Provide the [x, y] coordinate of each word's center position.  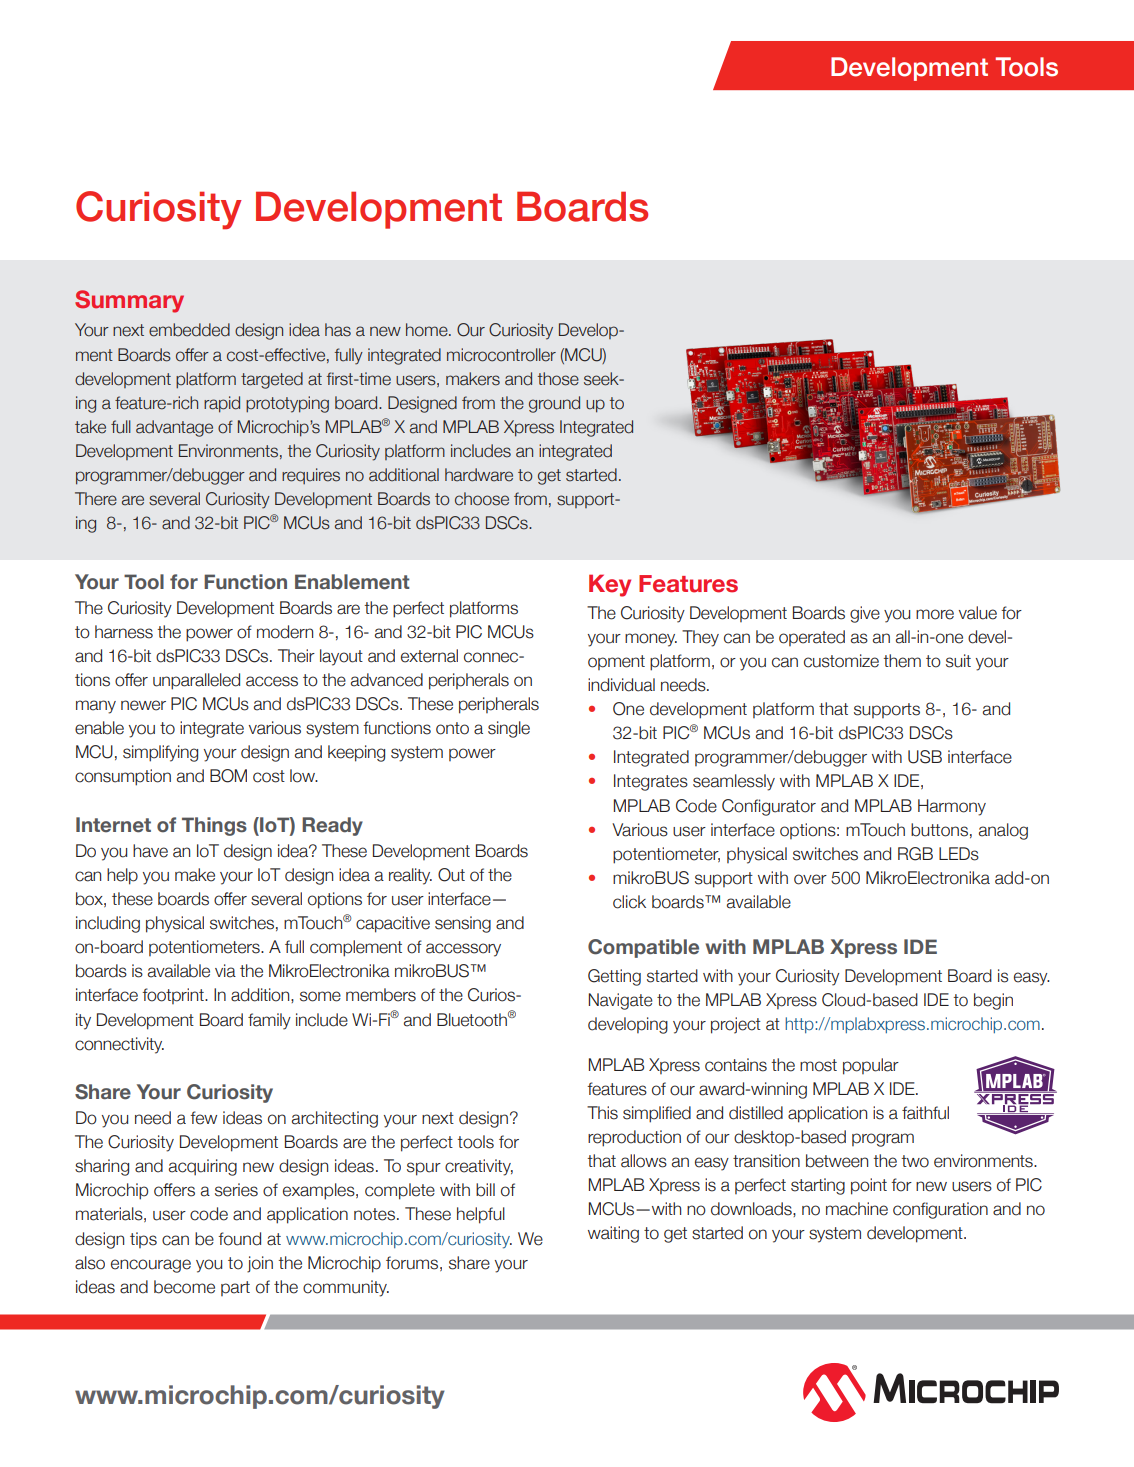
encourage [151, 1266]
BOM [228, 776]
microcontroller [501, 355]
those [558, 379]
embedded [189, 330]
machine [857, 1209]
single [509, 729]
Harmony [952, 807]
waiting [613, 1234]
